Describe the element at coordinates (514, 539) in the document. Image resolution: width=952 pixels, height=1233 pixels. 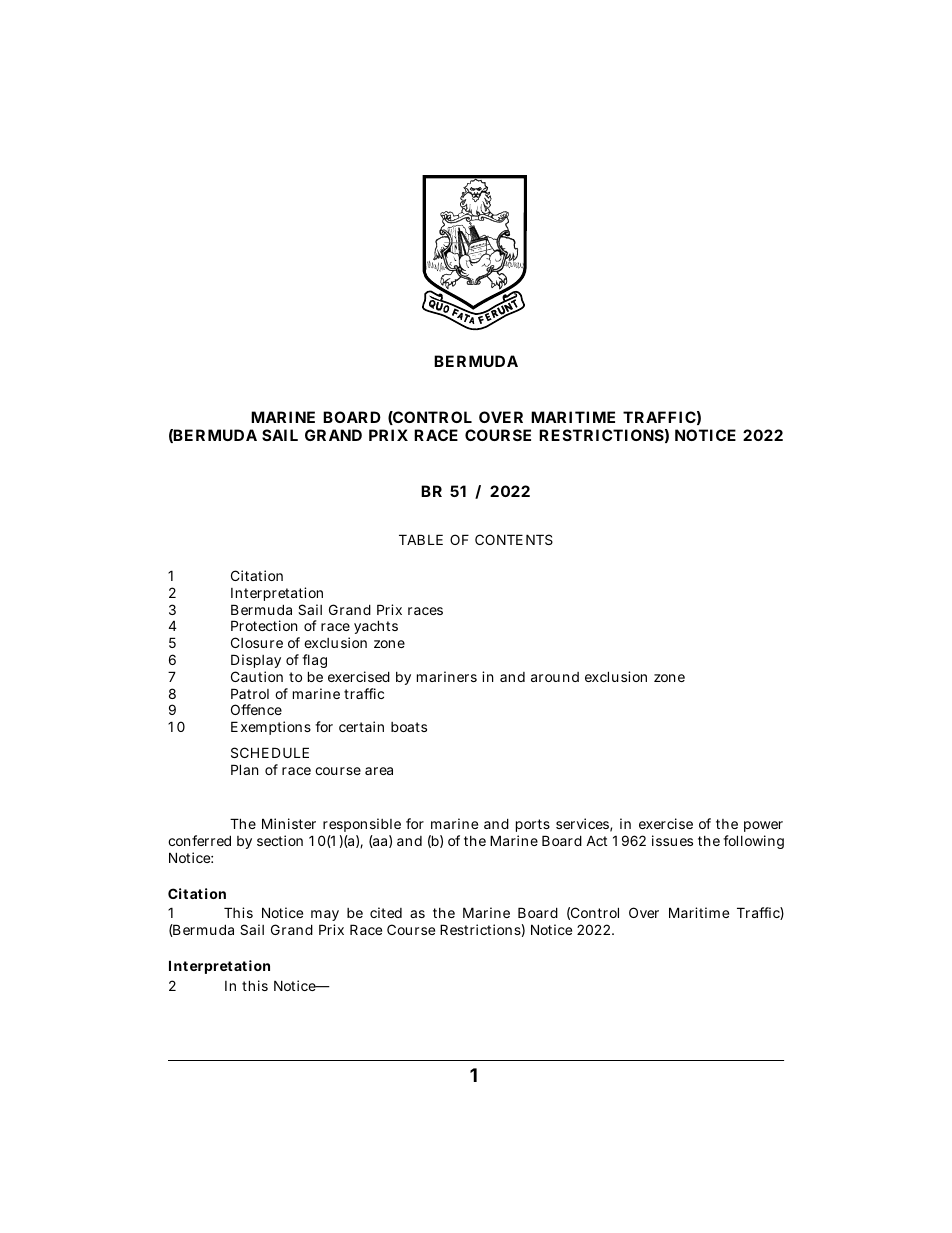
I see `CONTENTS` at that location.
